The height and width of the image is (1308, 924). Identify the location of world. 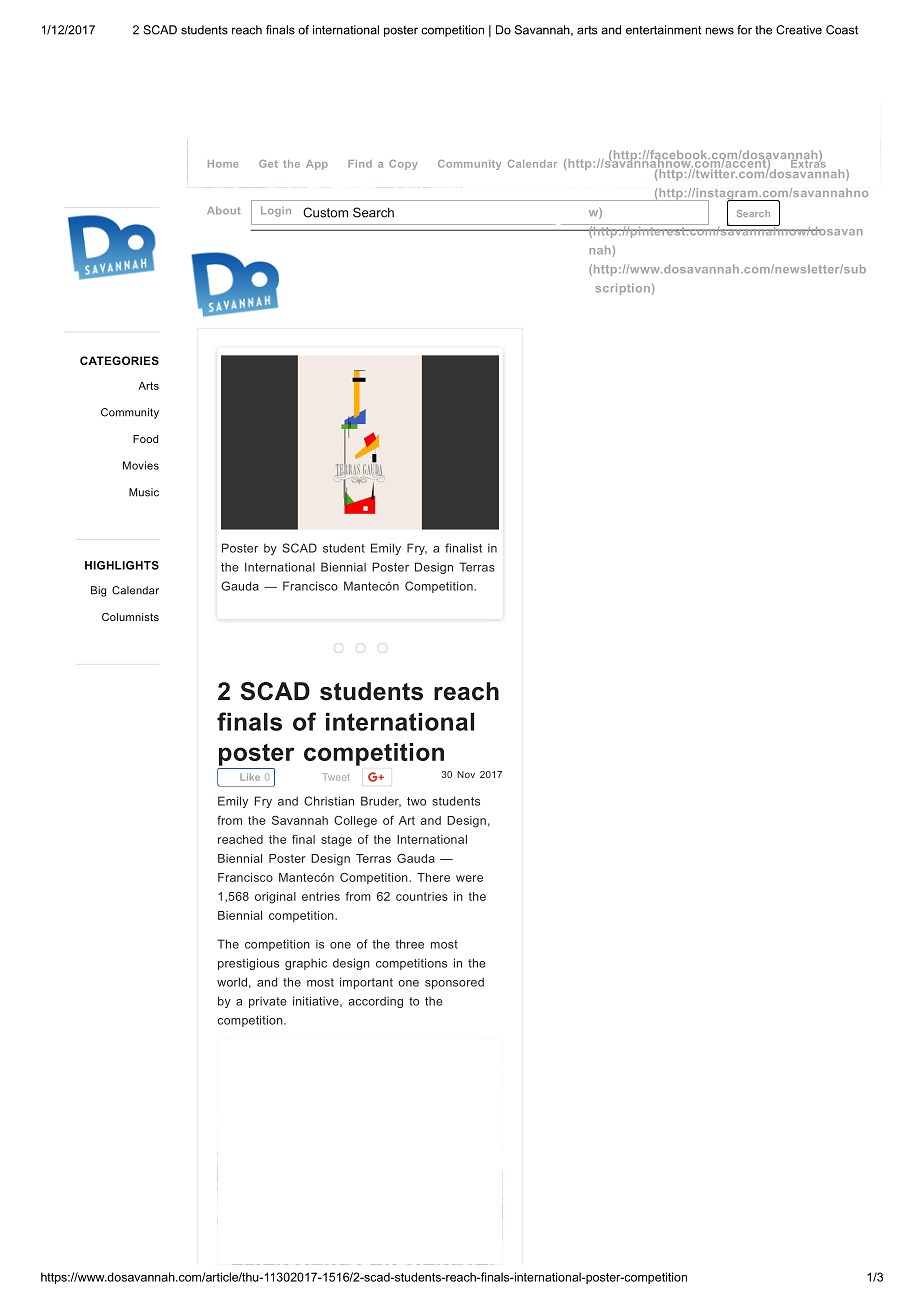
(232, 982).
